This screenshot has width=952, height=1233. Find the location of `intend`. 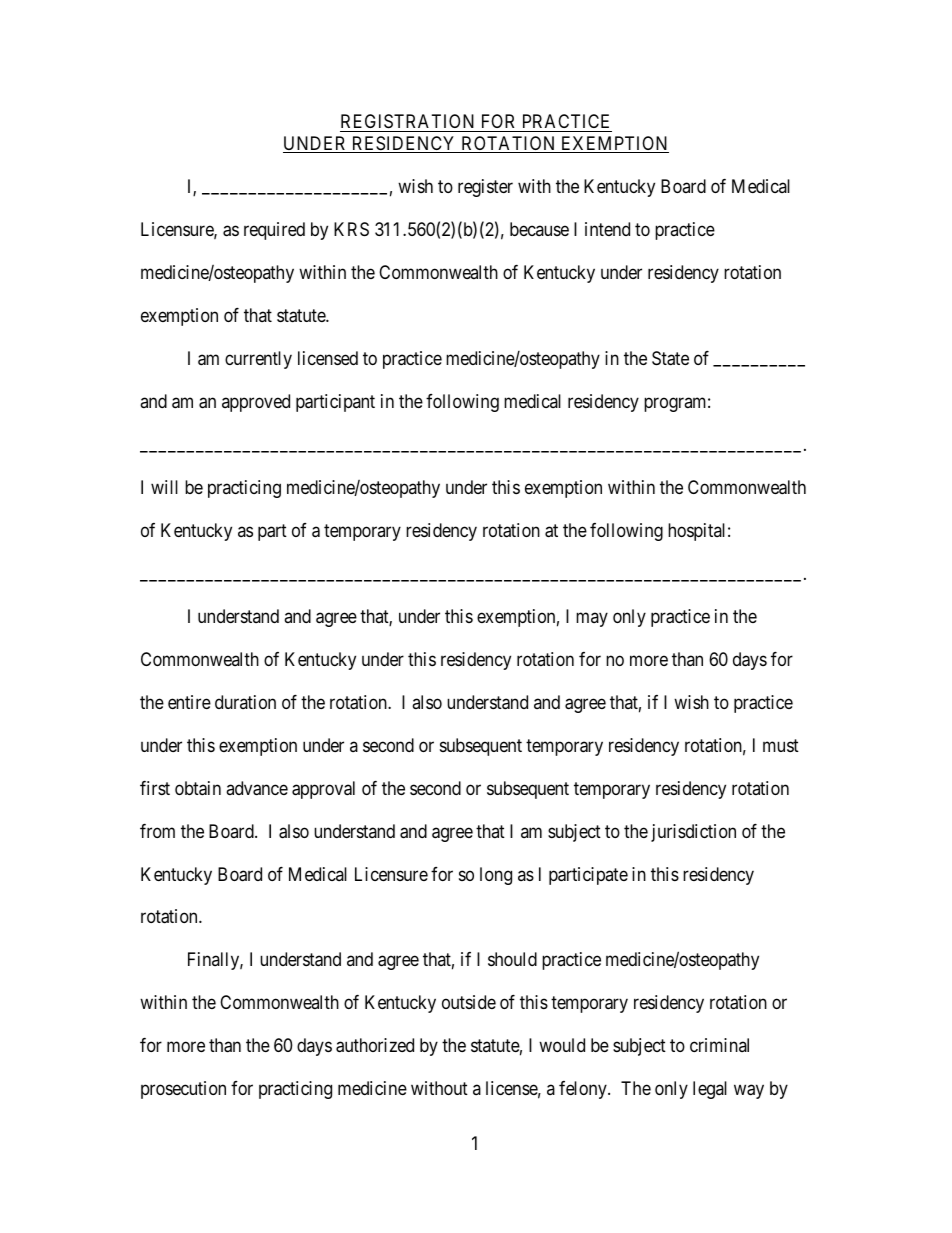

intend is located at coordinates (607, 229).
